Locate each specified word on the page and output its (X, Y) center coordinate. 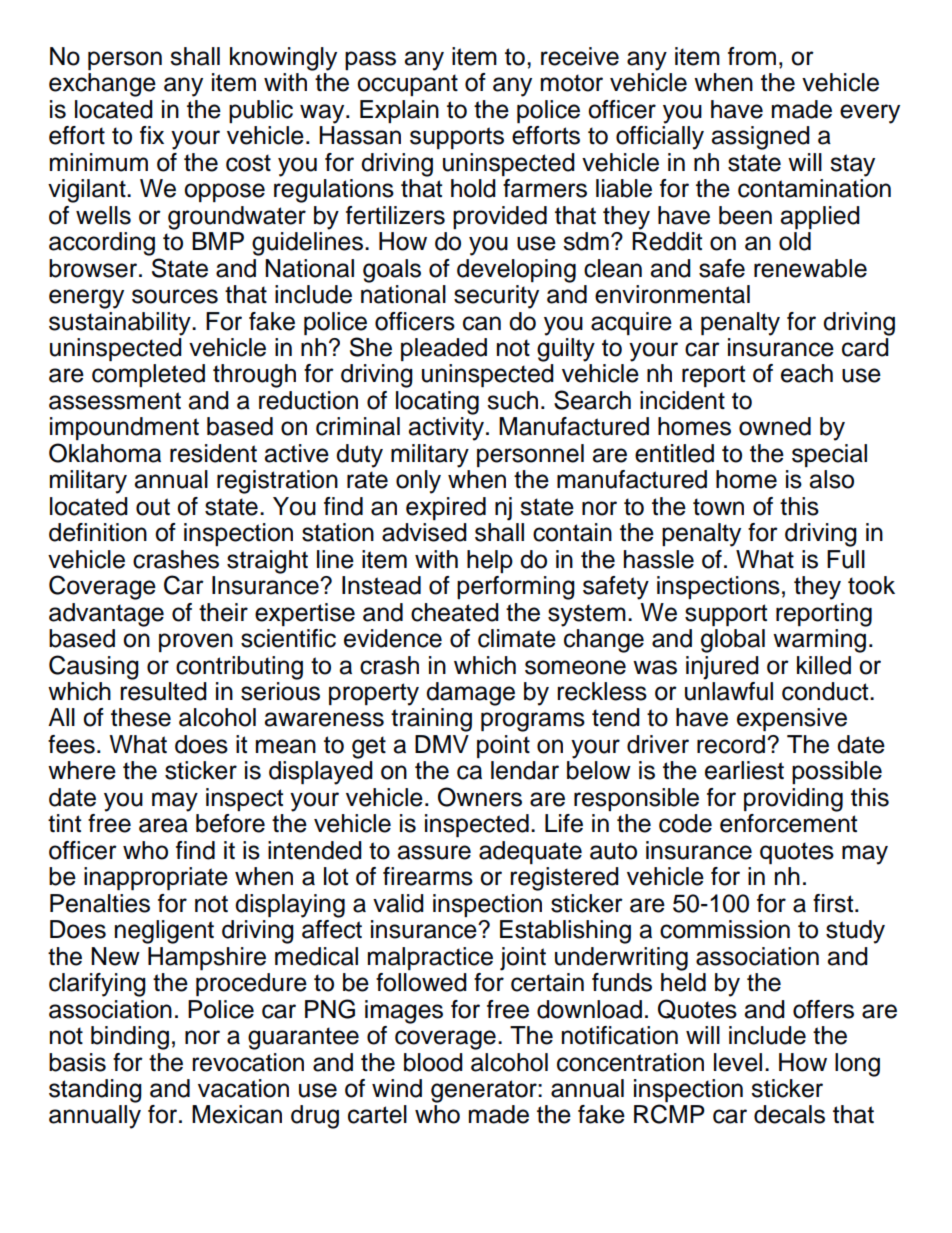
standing (95, 1091)
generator (485, 1091)
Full (846, 559)
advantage (106, 615)
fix (152, 135)
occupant (407, 85)
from (752, 56)
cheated (455, 612)
